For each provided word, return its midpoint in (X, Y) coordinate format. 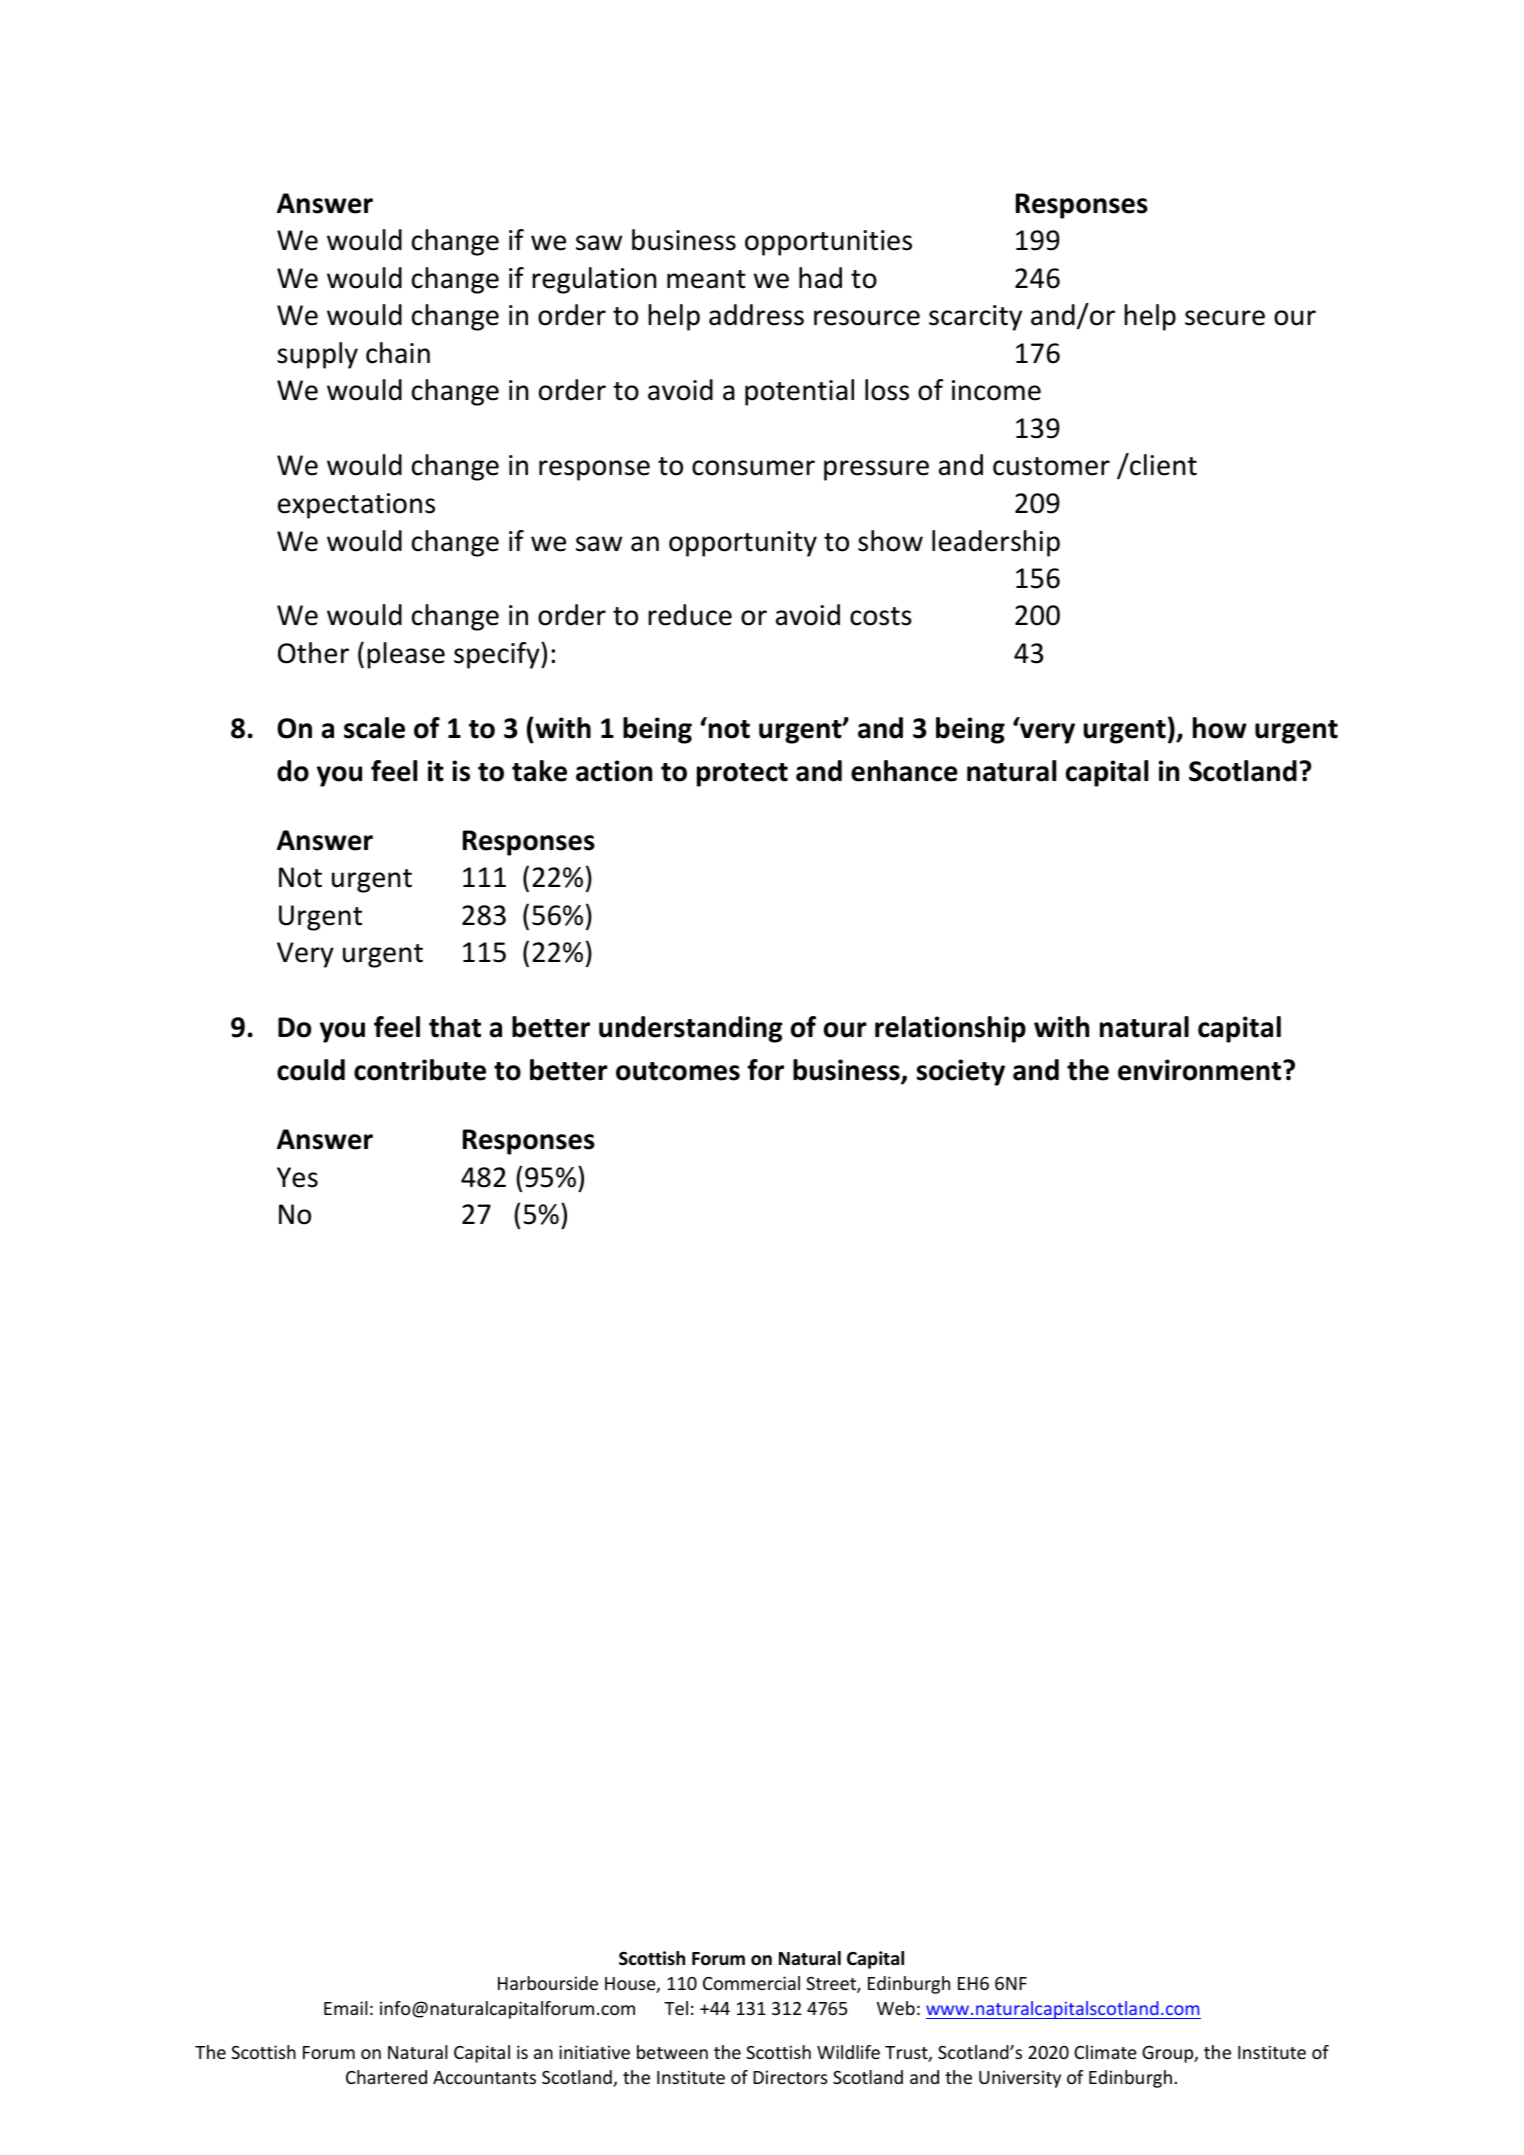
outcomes (678, 1071)
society (961, 1072)
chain (398, 353)
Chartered (386, 2077)
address (756, 315)
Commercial (751, 1983)
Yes (297, 1177)
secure (1225, 318)
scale (374, 728)
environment (1201, 1070)
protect (742, 775)
